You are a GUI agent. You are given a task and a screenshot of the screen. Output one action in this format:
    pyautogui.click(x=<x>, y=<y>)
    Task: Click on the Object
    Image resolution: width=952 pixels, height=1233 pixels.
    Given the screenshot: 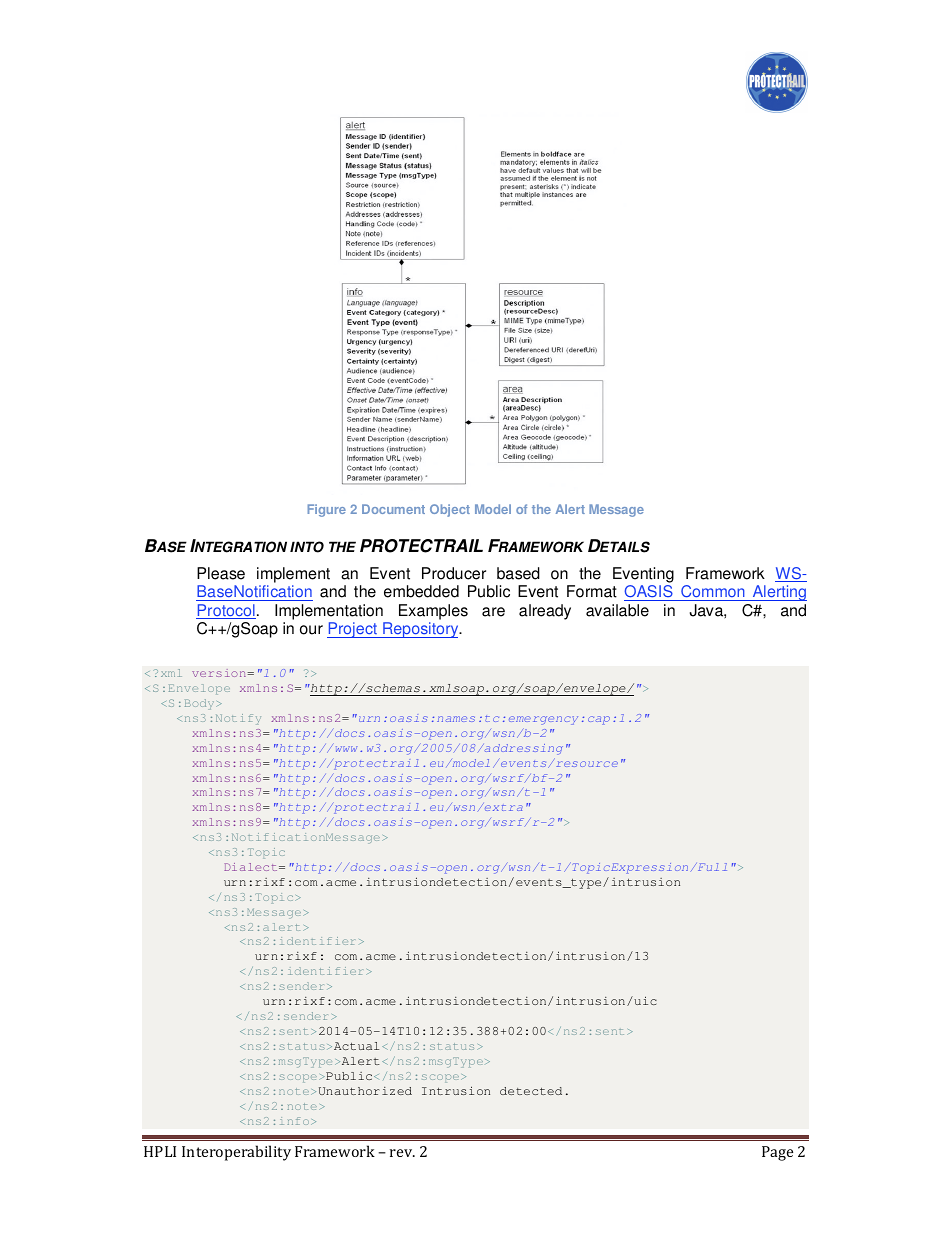 What is the action you would take?
    pyautogui.click(x=450, y=510)
